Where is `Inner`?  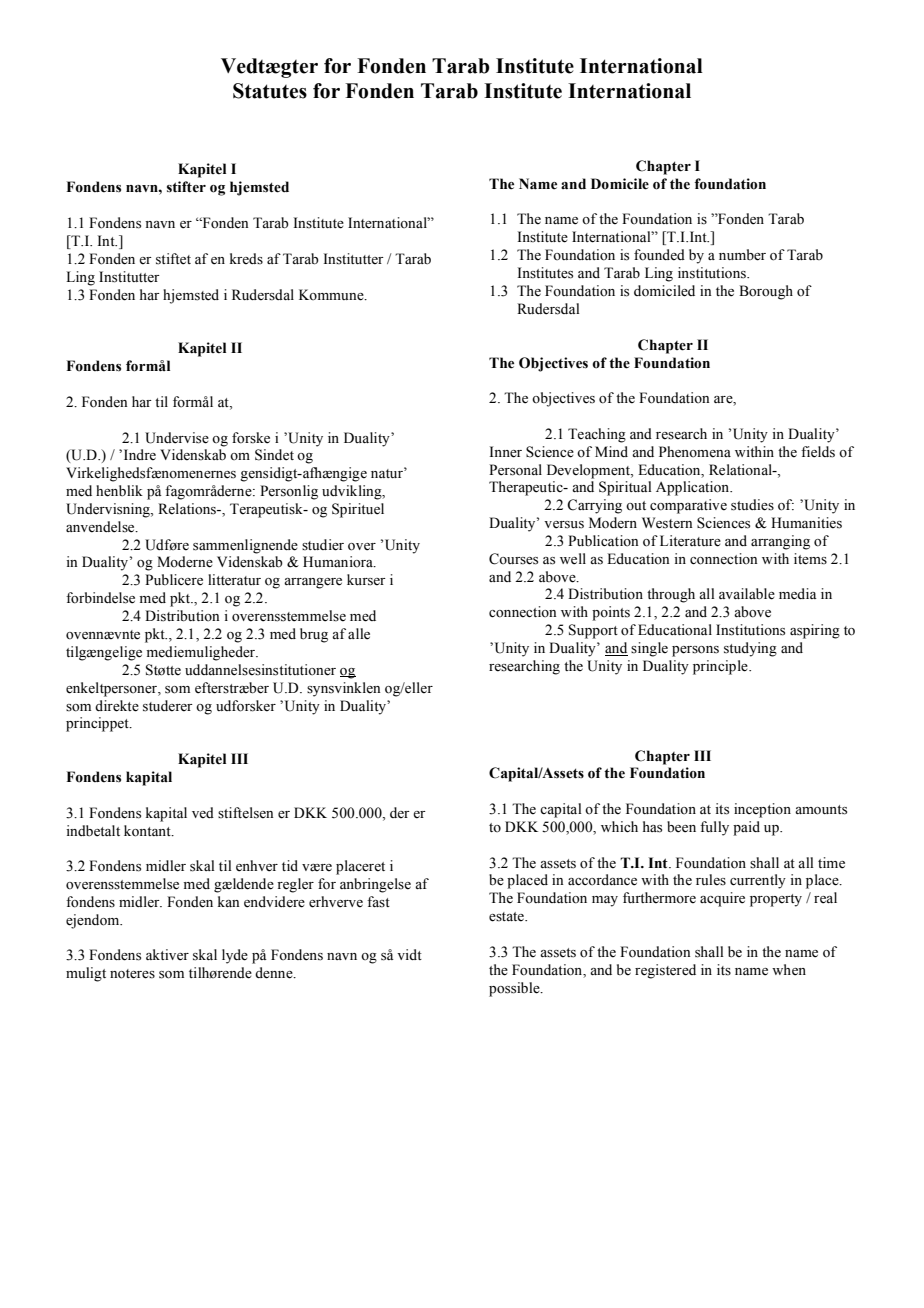 Inner is located at coordinates (506, 452).
